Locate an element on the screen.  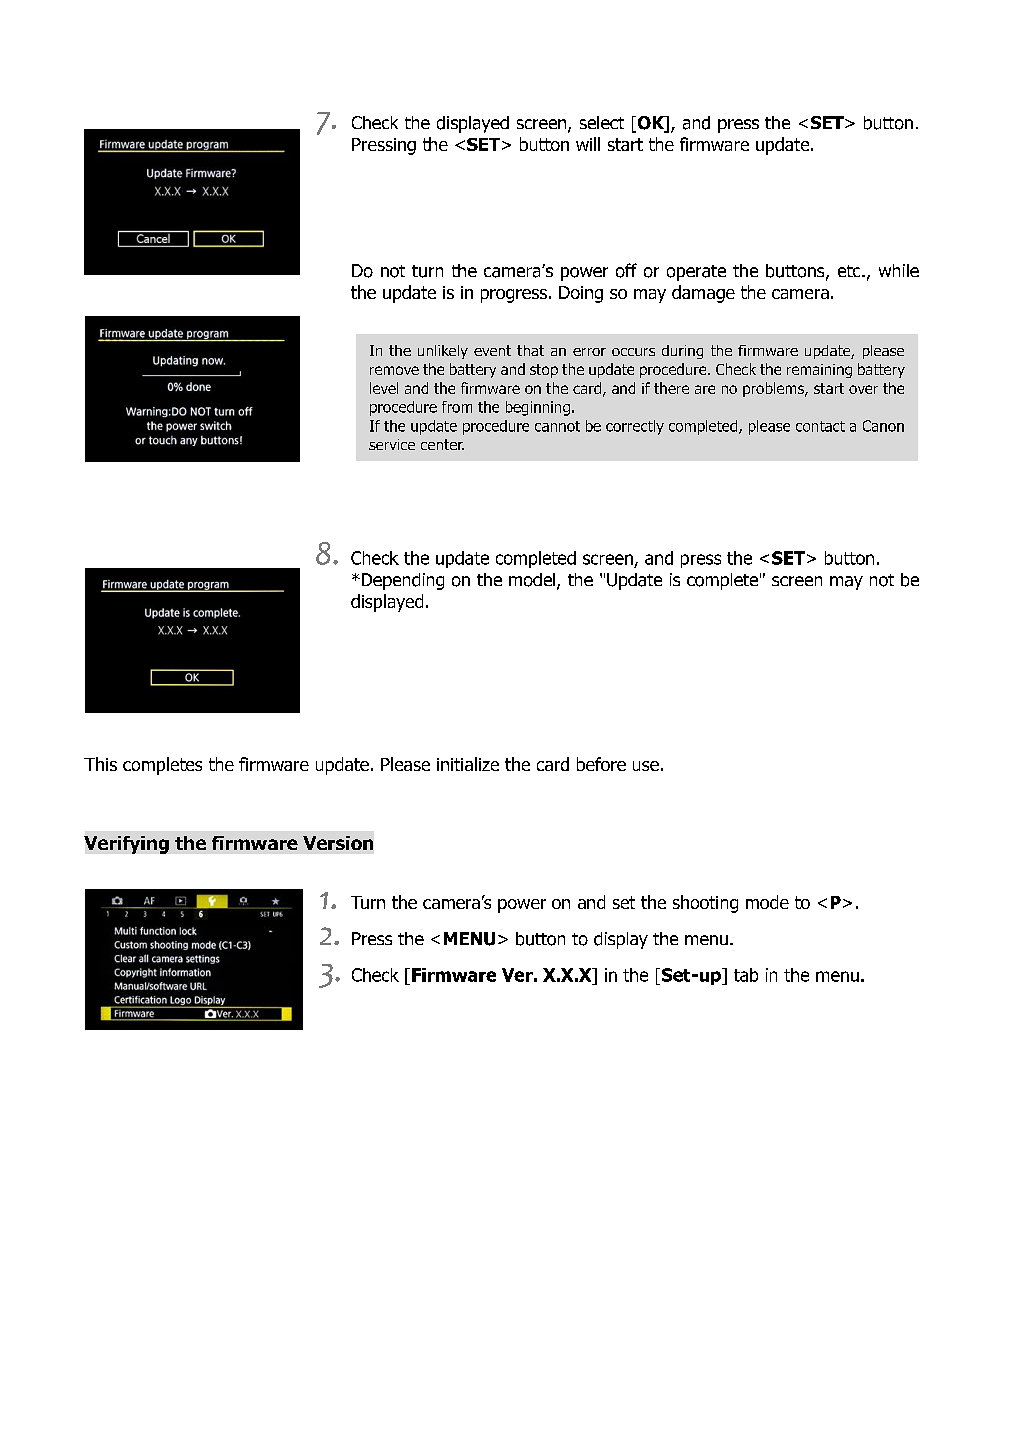
Verifying is located at coordinates (126, 845).
